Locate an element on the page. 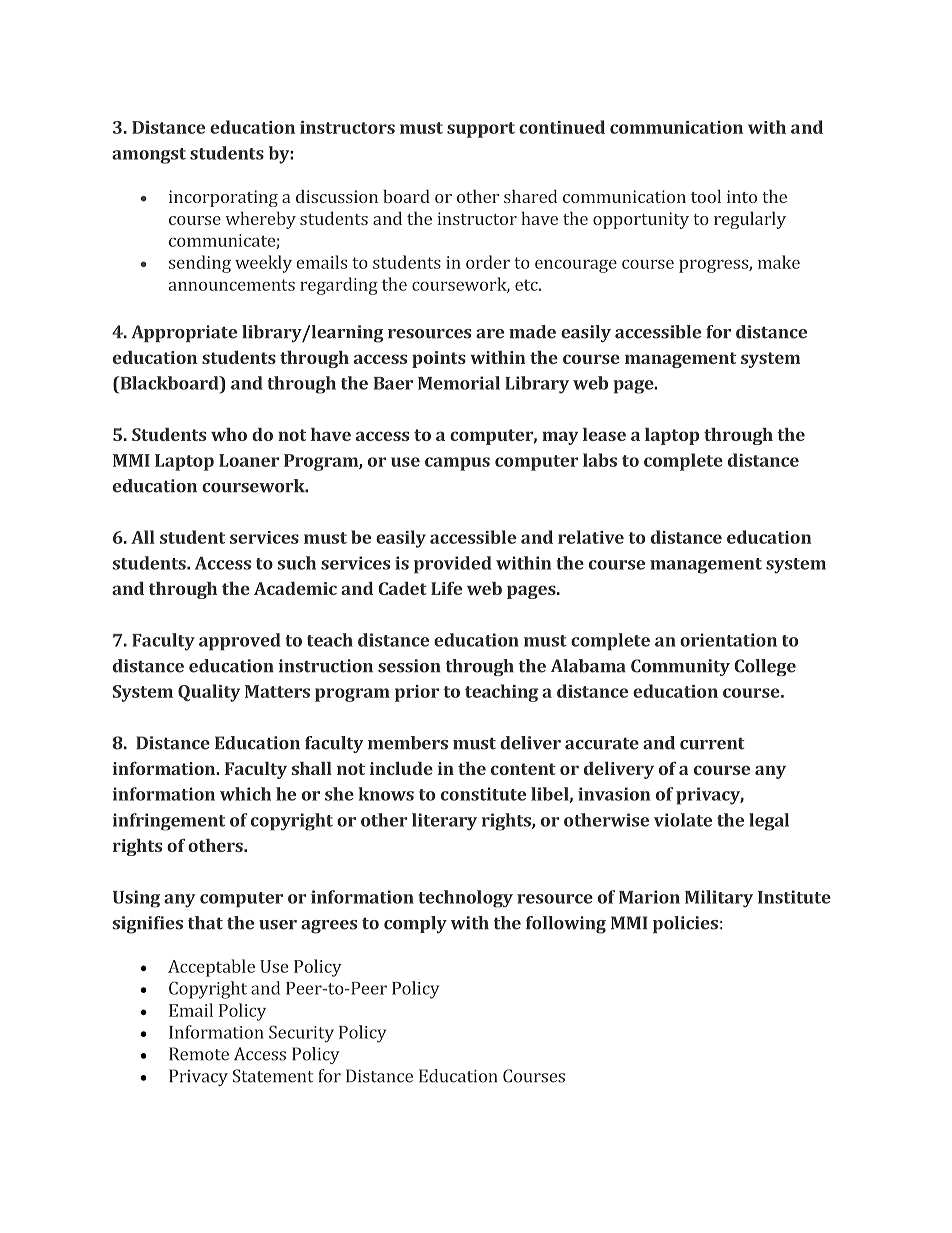 The height and width of the image is (1233, 952). Appropriate is located at coordinates (184, 333).
